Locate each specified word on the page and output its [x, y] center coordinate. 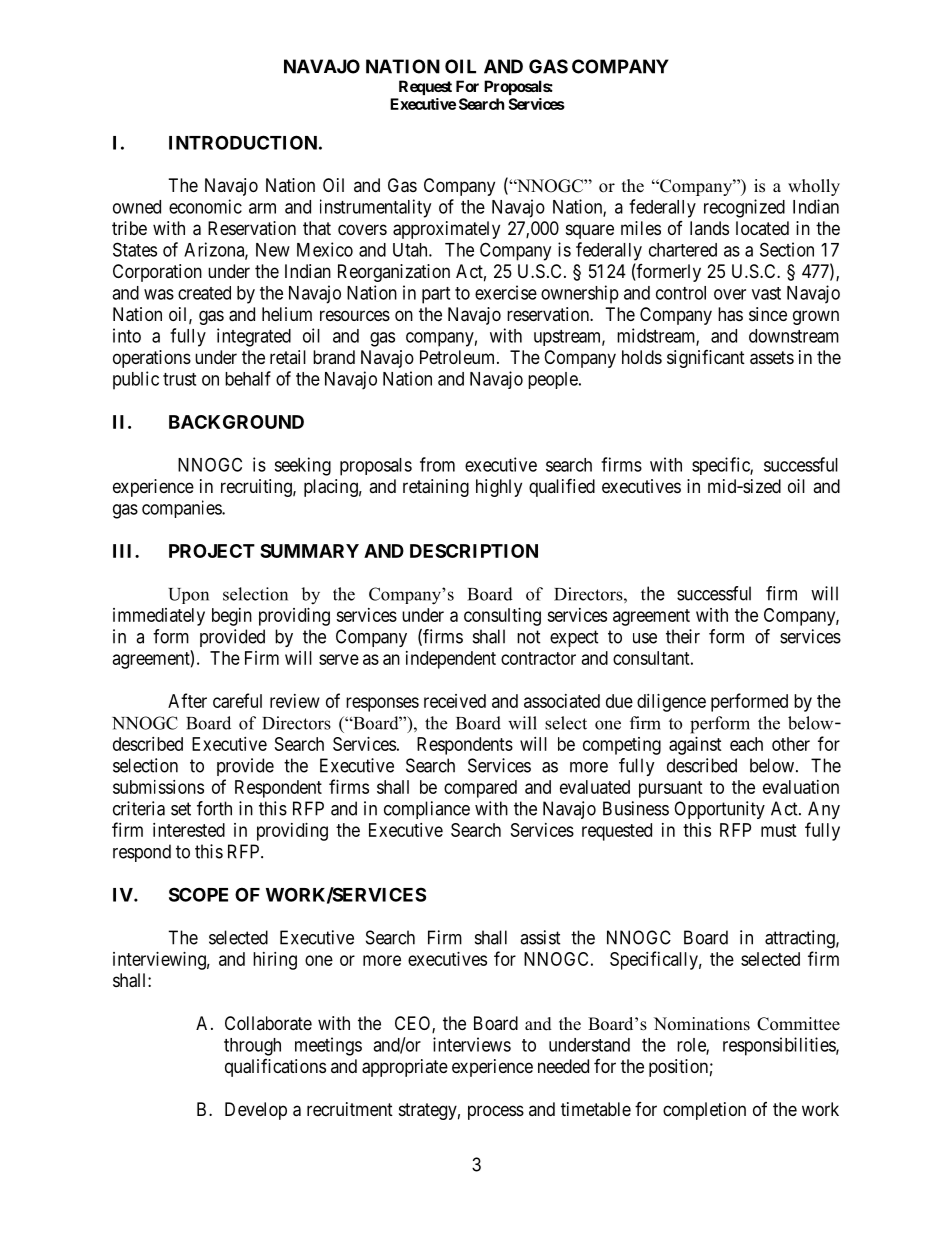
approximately [446, 230]
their [683, 636]
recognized [744, 208]
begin [232, 617]
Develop [256, 1111]
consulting [502, 617]
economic [205, 206]
